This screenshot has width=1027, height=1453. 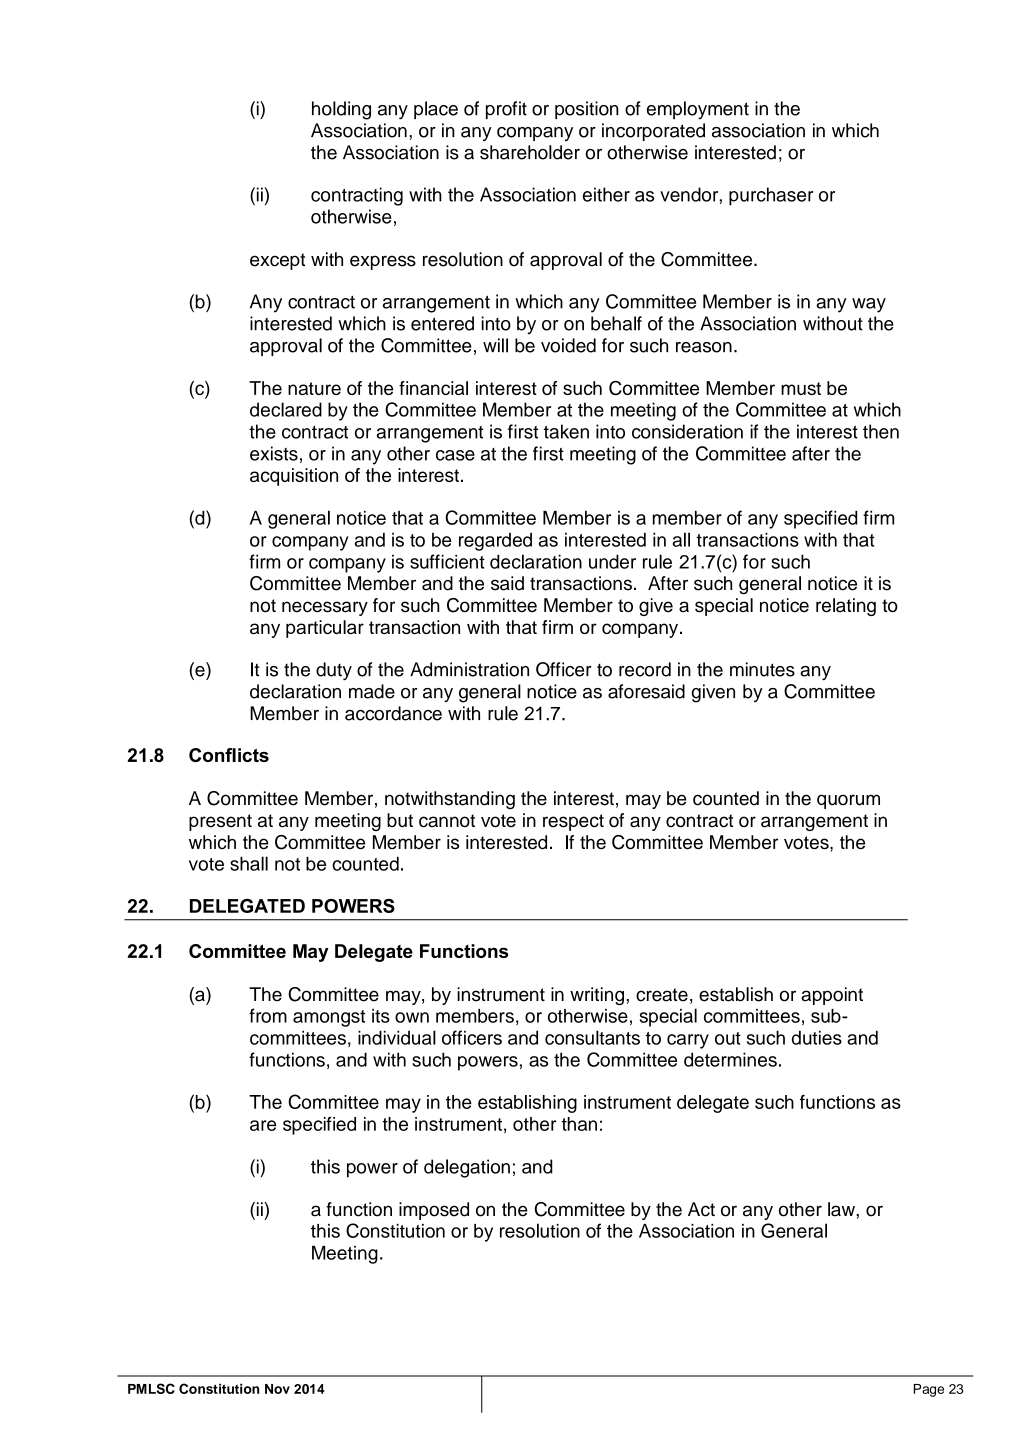 I want to click on quorum, so click(x=848, y=801).
